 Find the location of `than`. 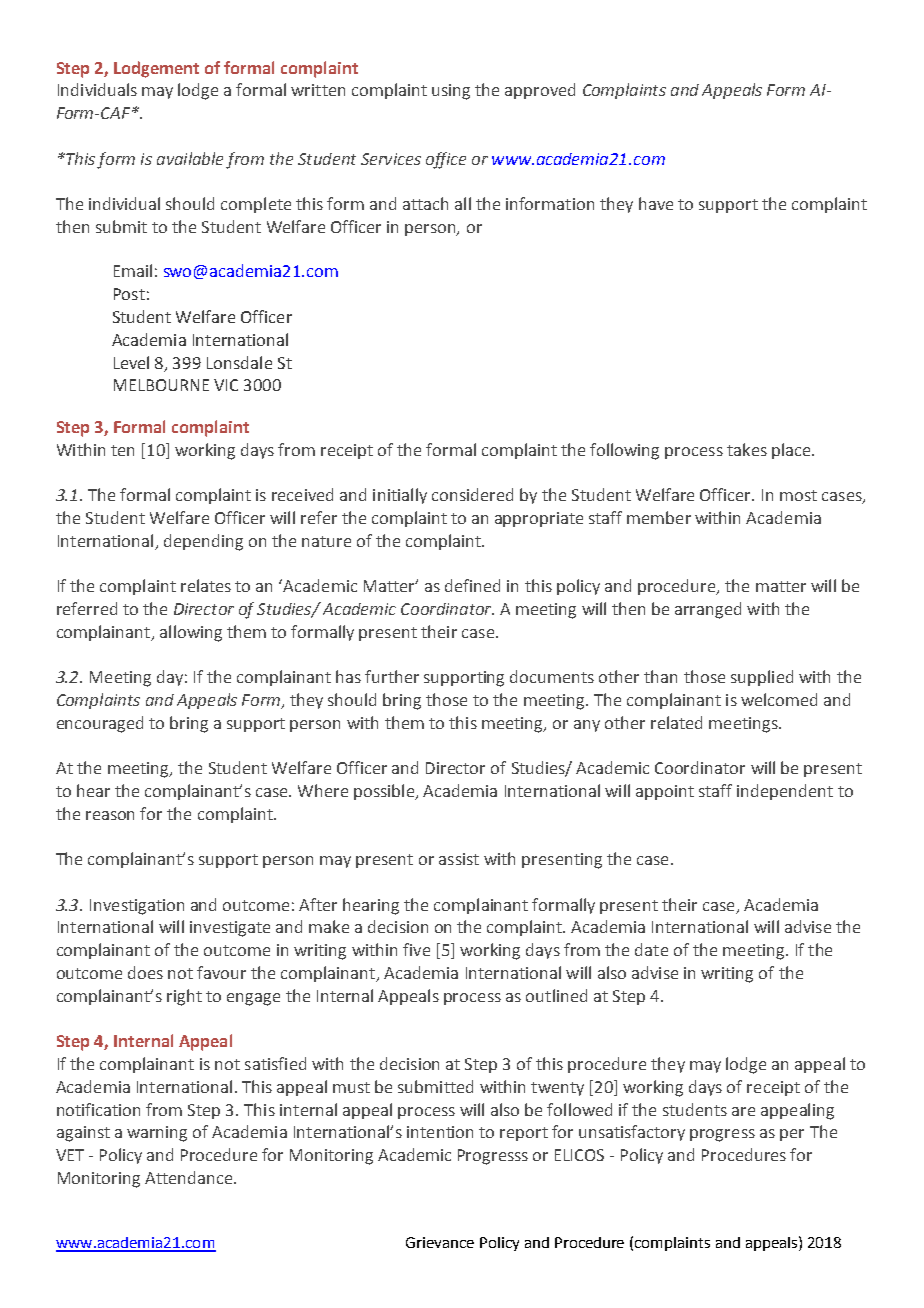

than is located at coordinates (660, 676).
